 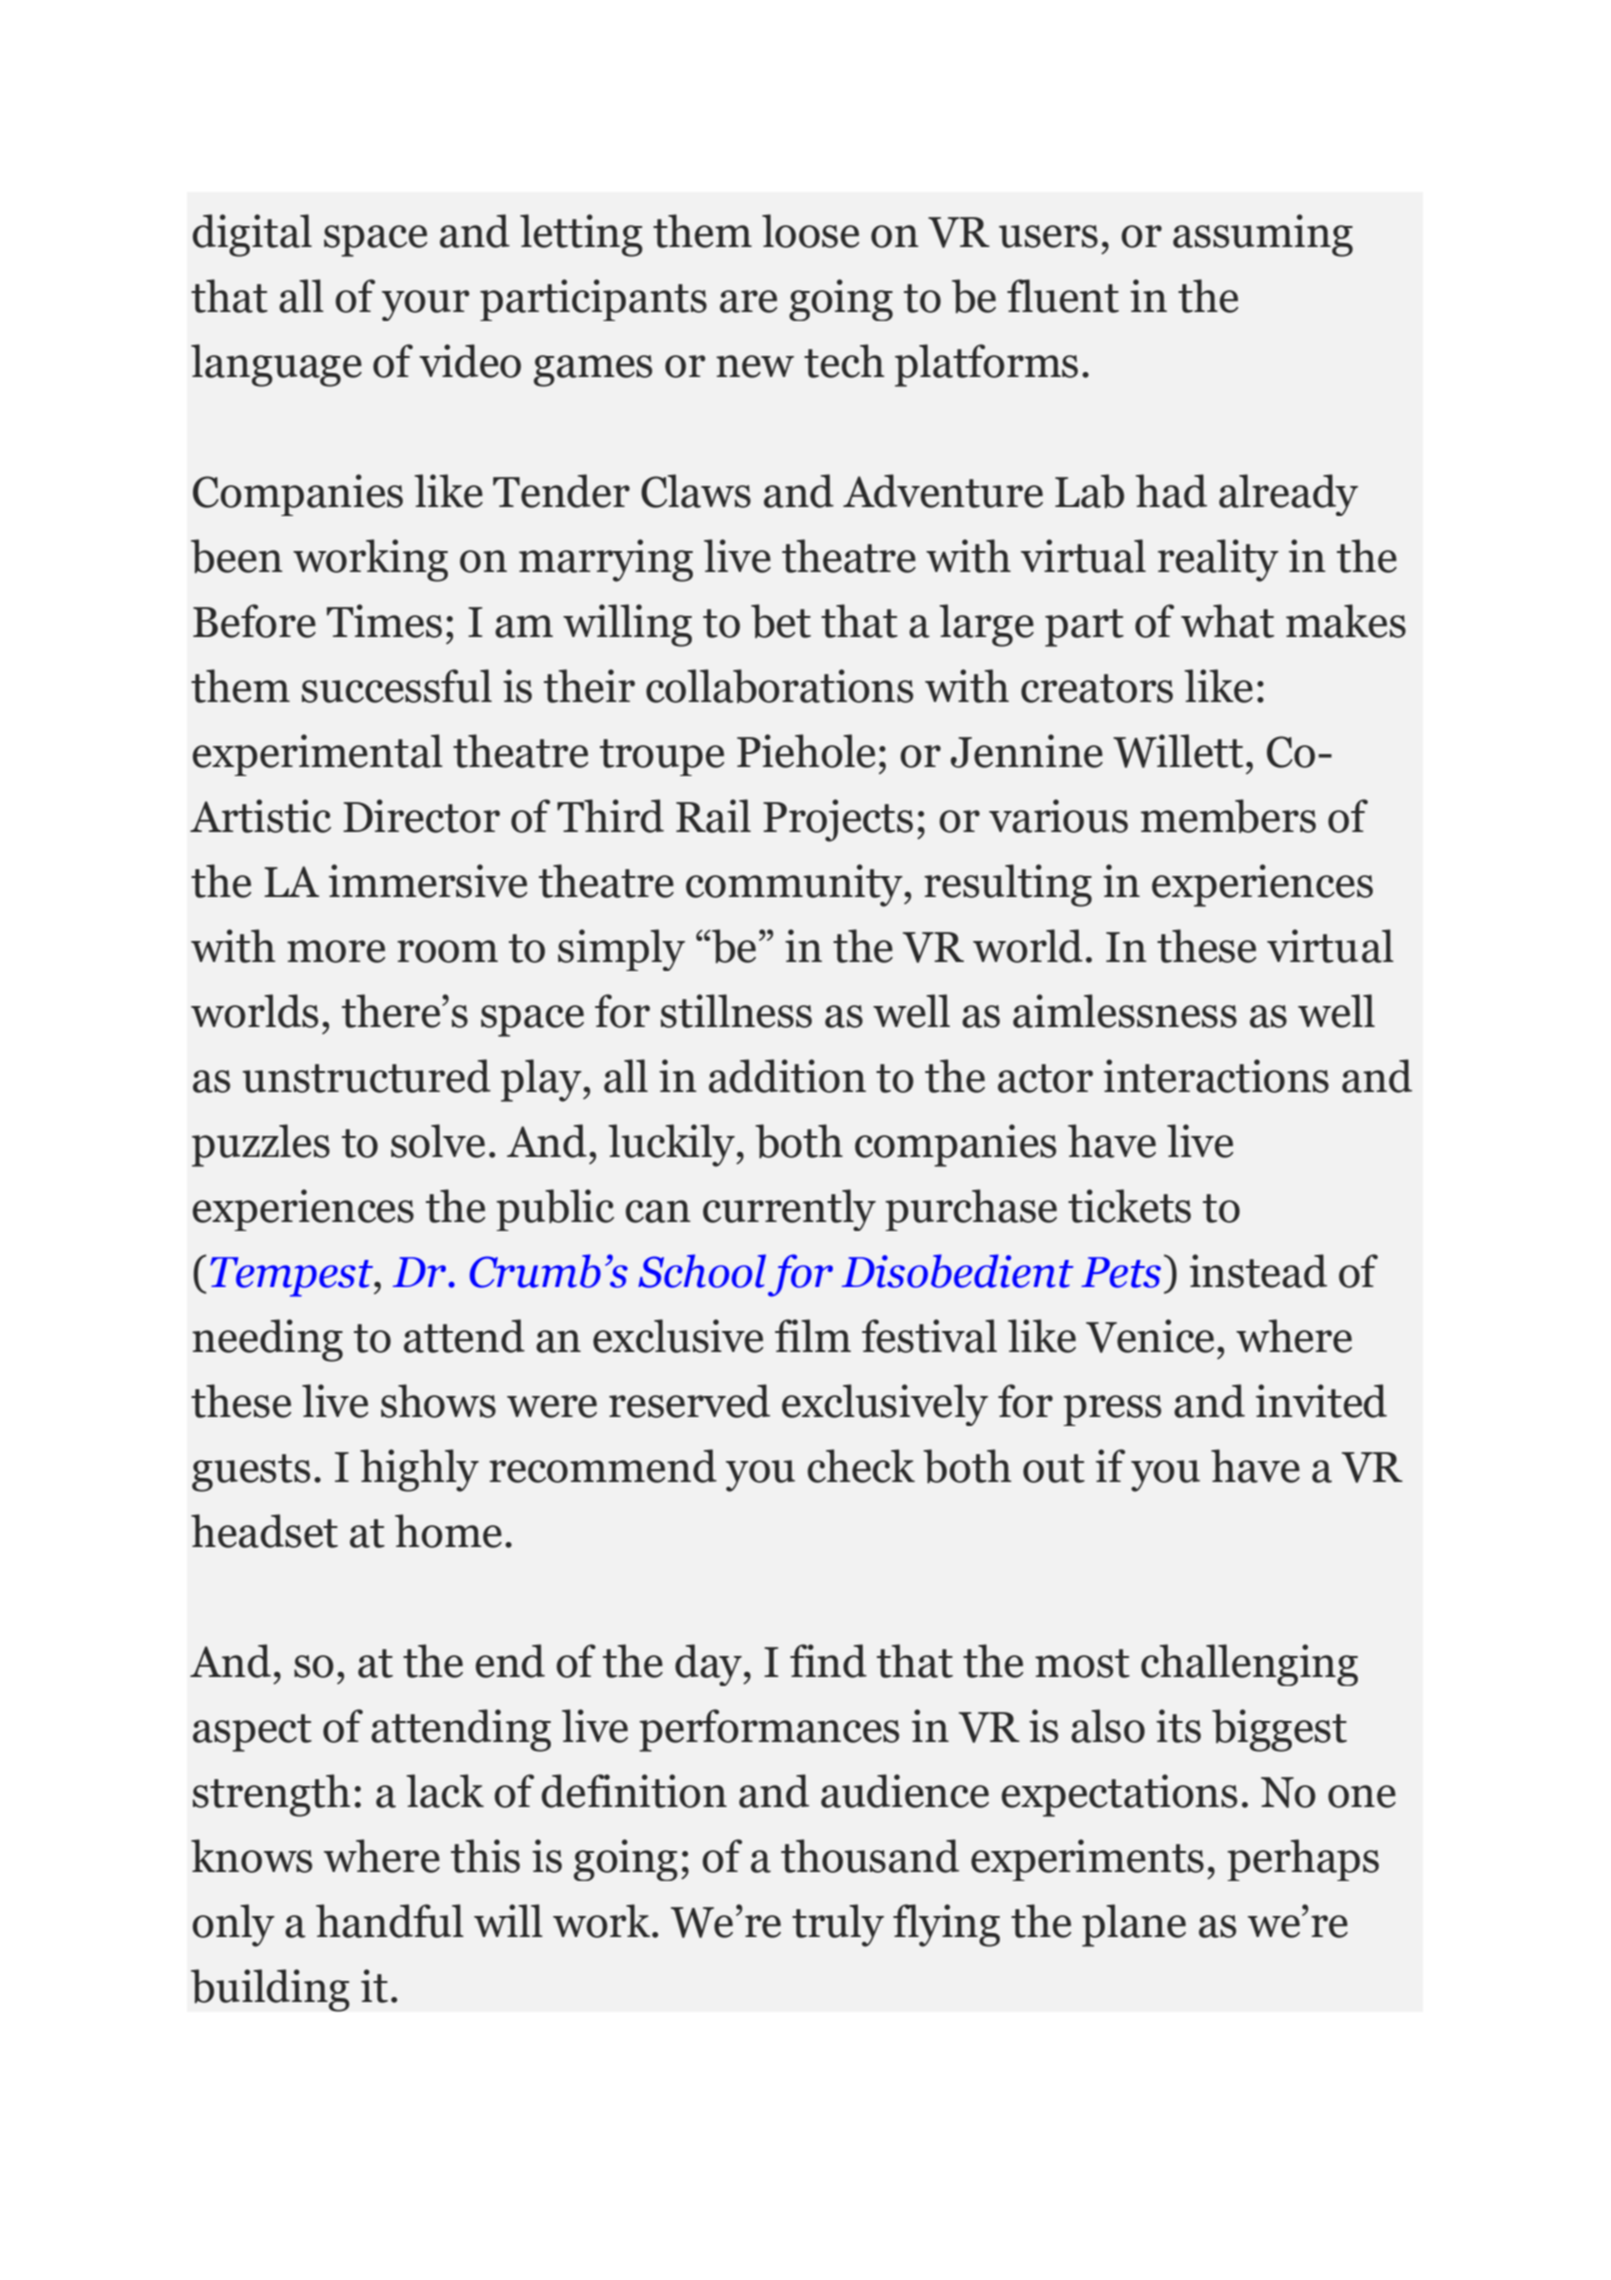 What do you see at coordinates (390, 1921) in the page?
I see `handful` at bounding box center [390, 1921].
